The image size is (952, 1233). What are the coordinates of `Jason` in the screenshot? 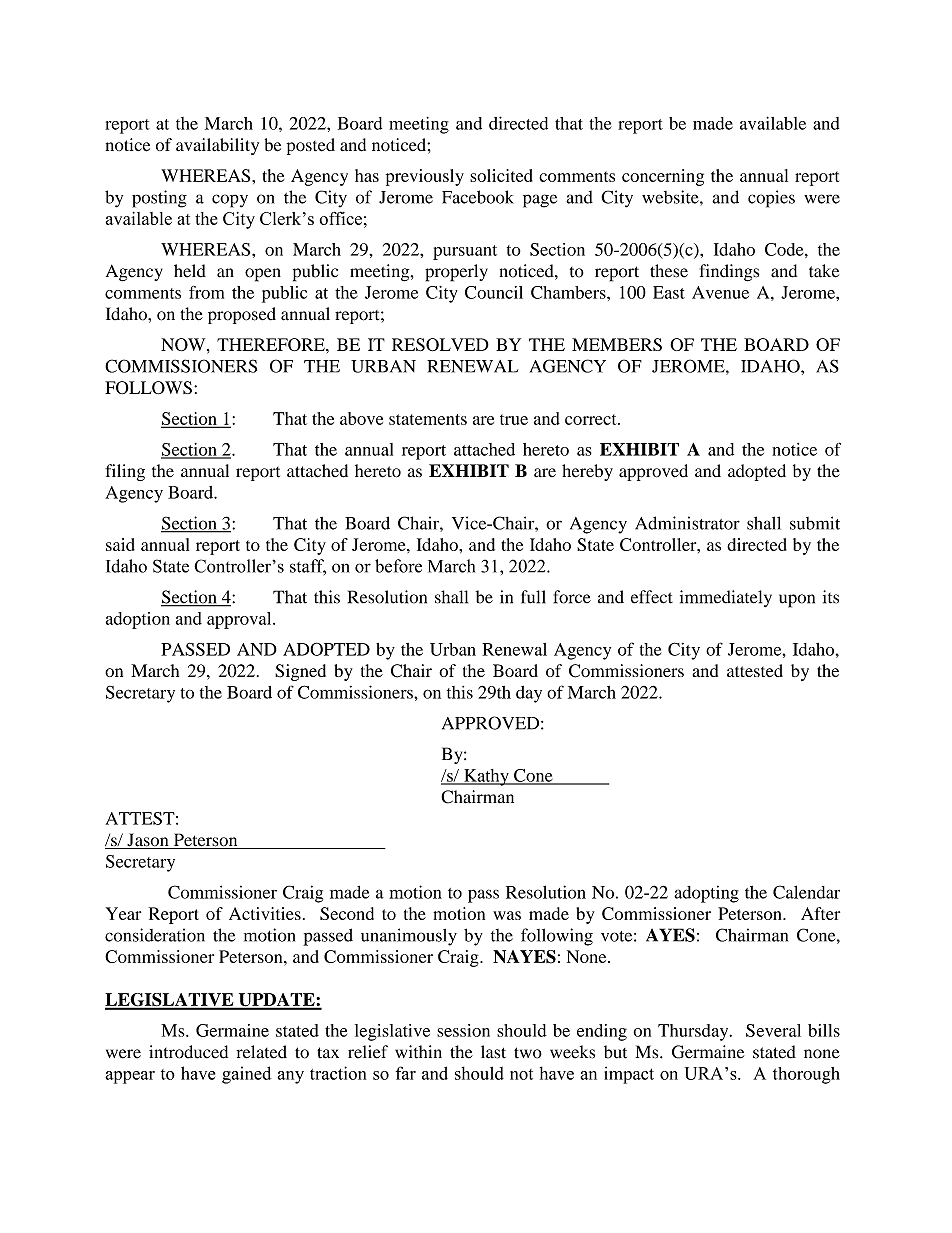 It's located at (148, 841).
